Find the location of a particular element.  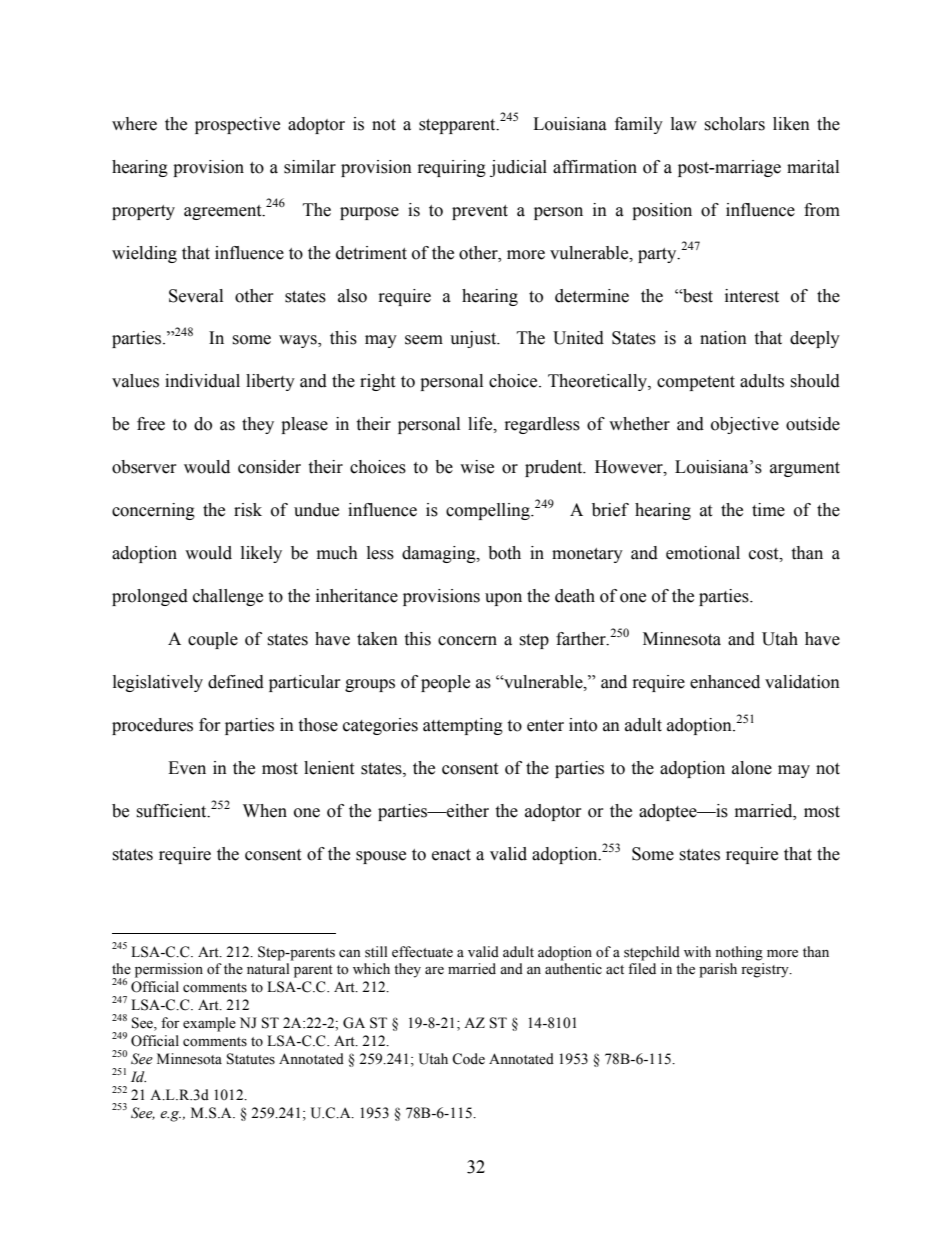

prospective is located at coordinates (237, 125).
